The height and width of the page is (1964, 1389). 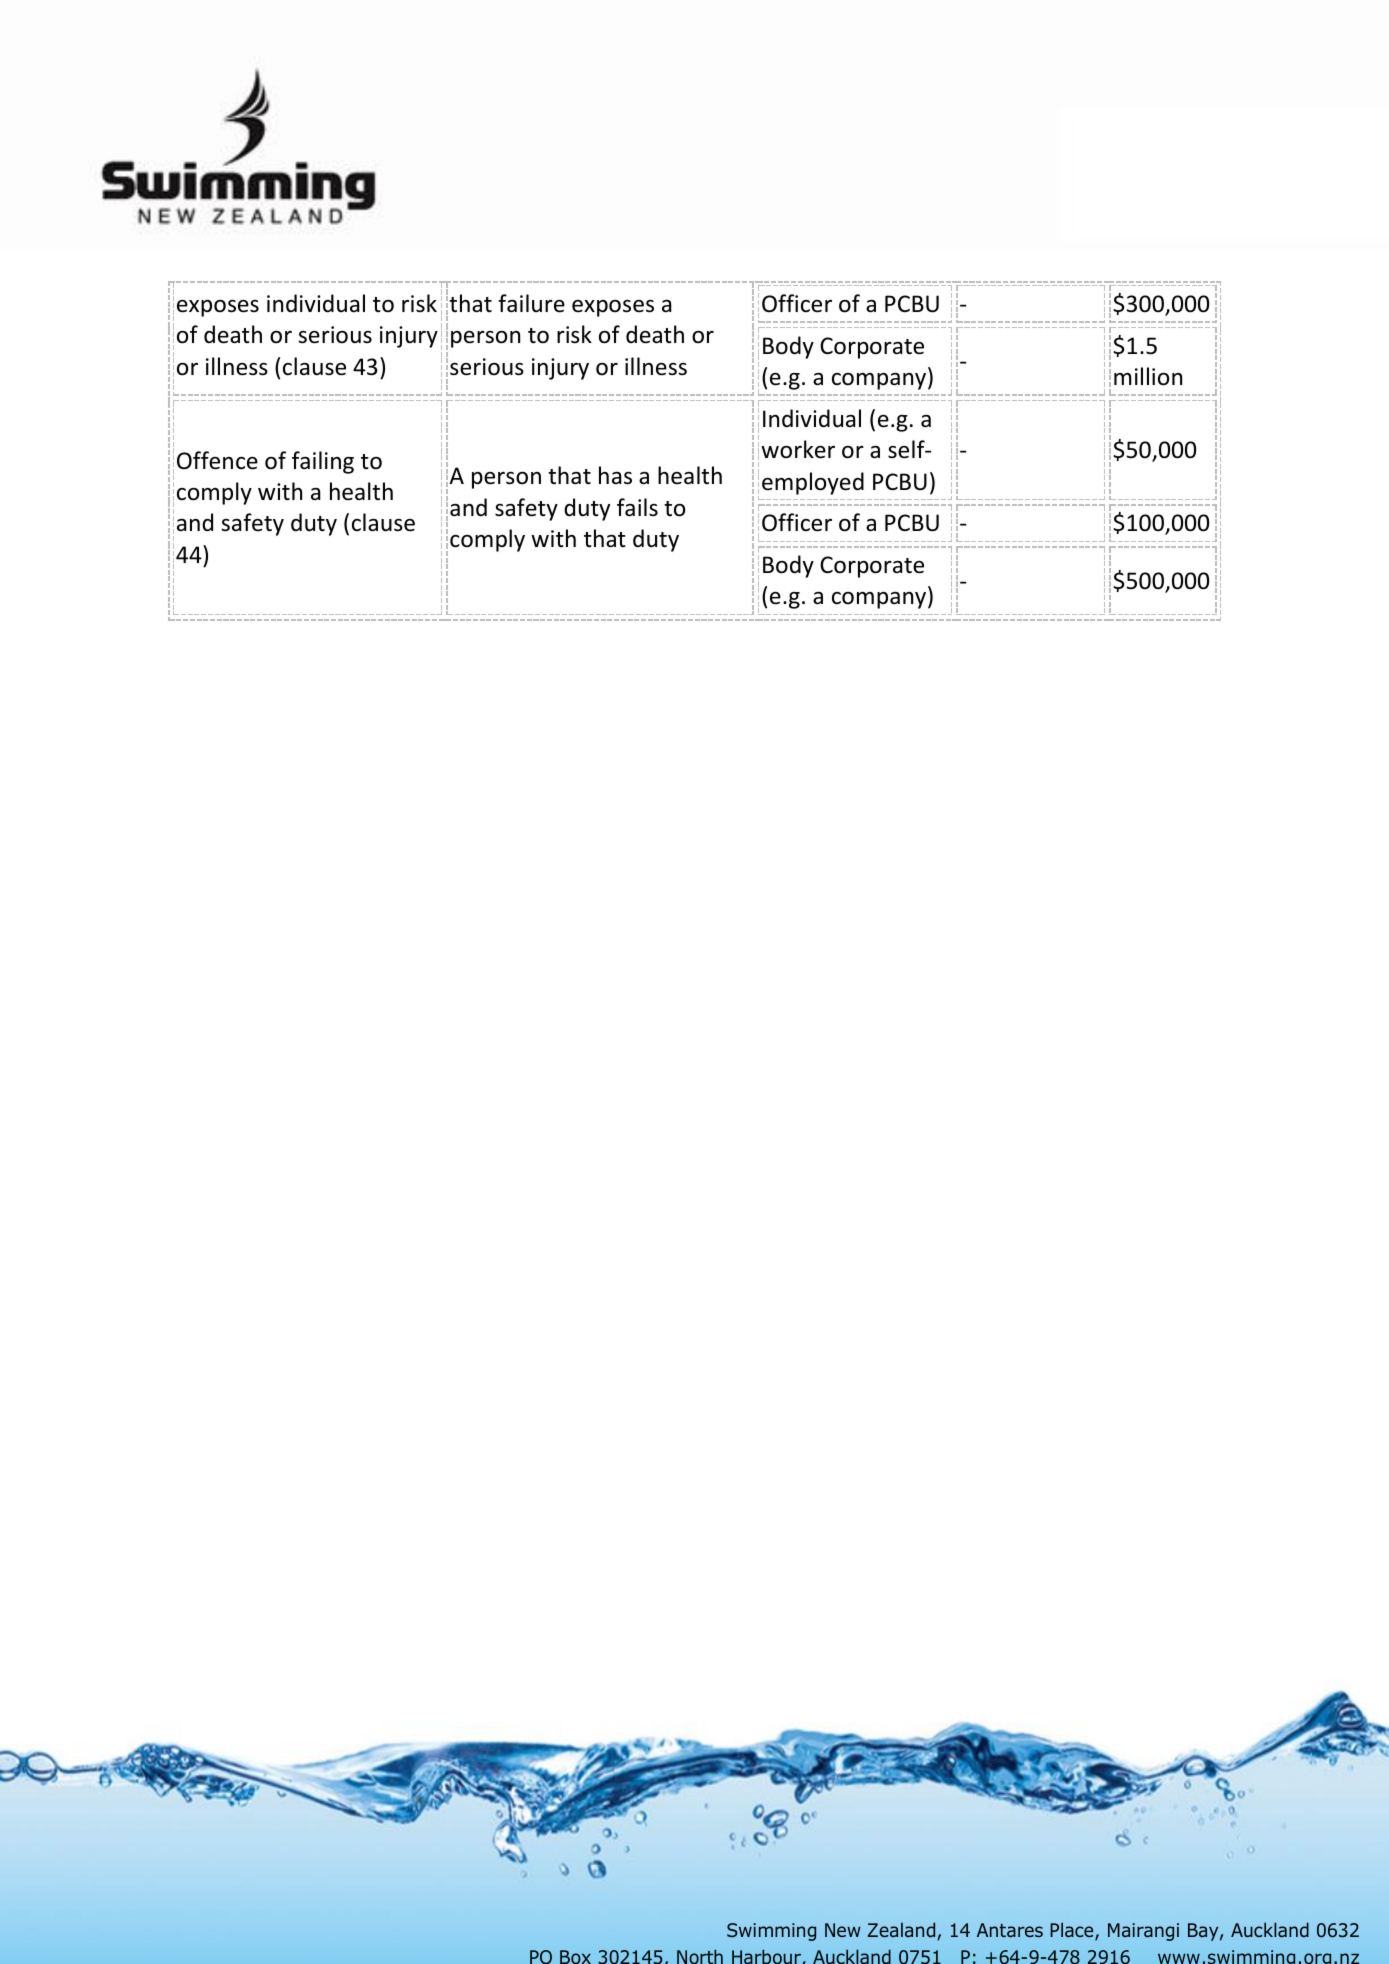 I want to click on failure, so click(x=531, y=303).
